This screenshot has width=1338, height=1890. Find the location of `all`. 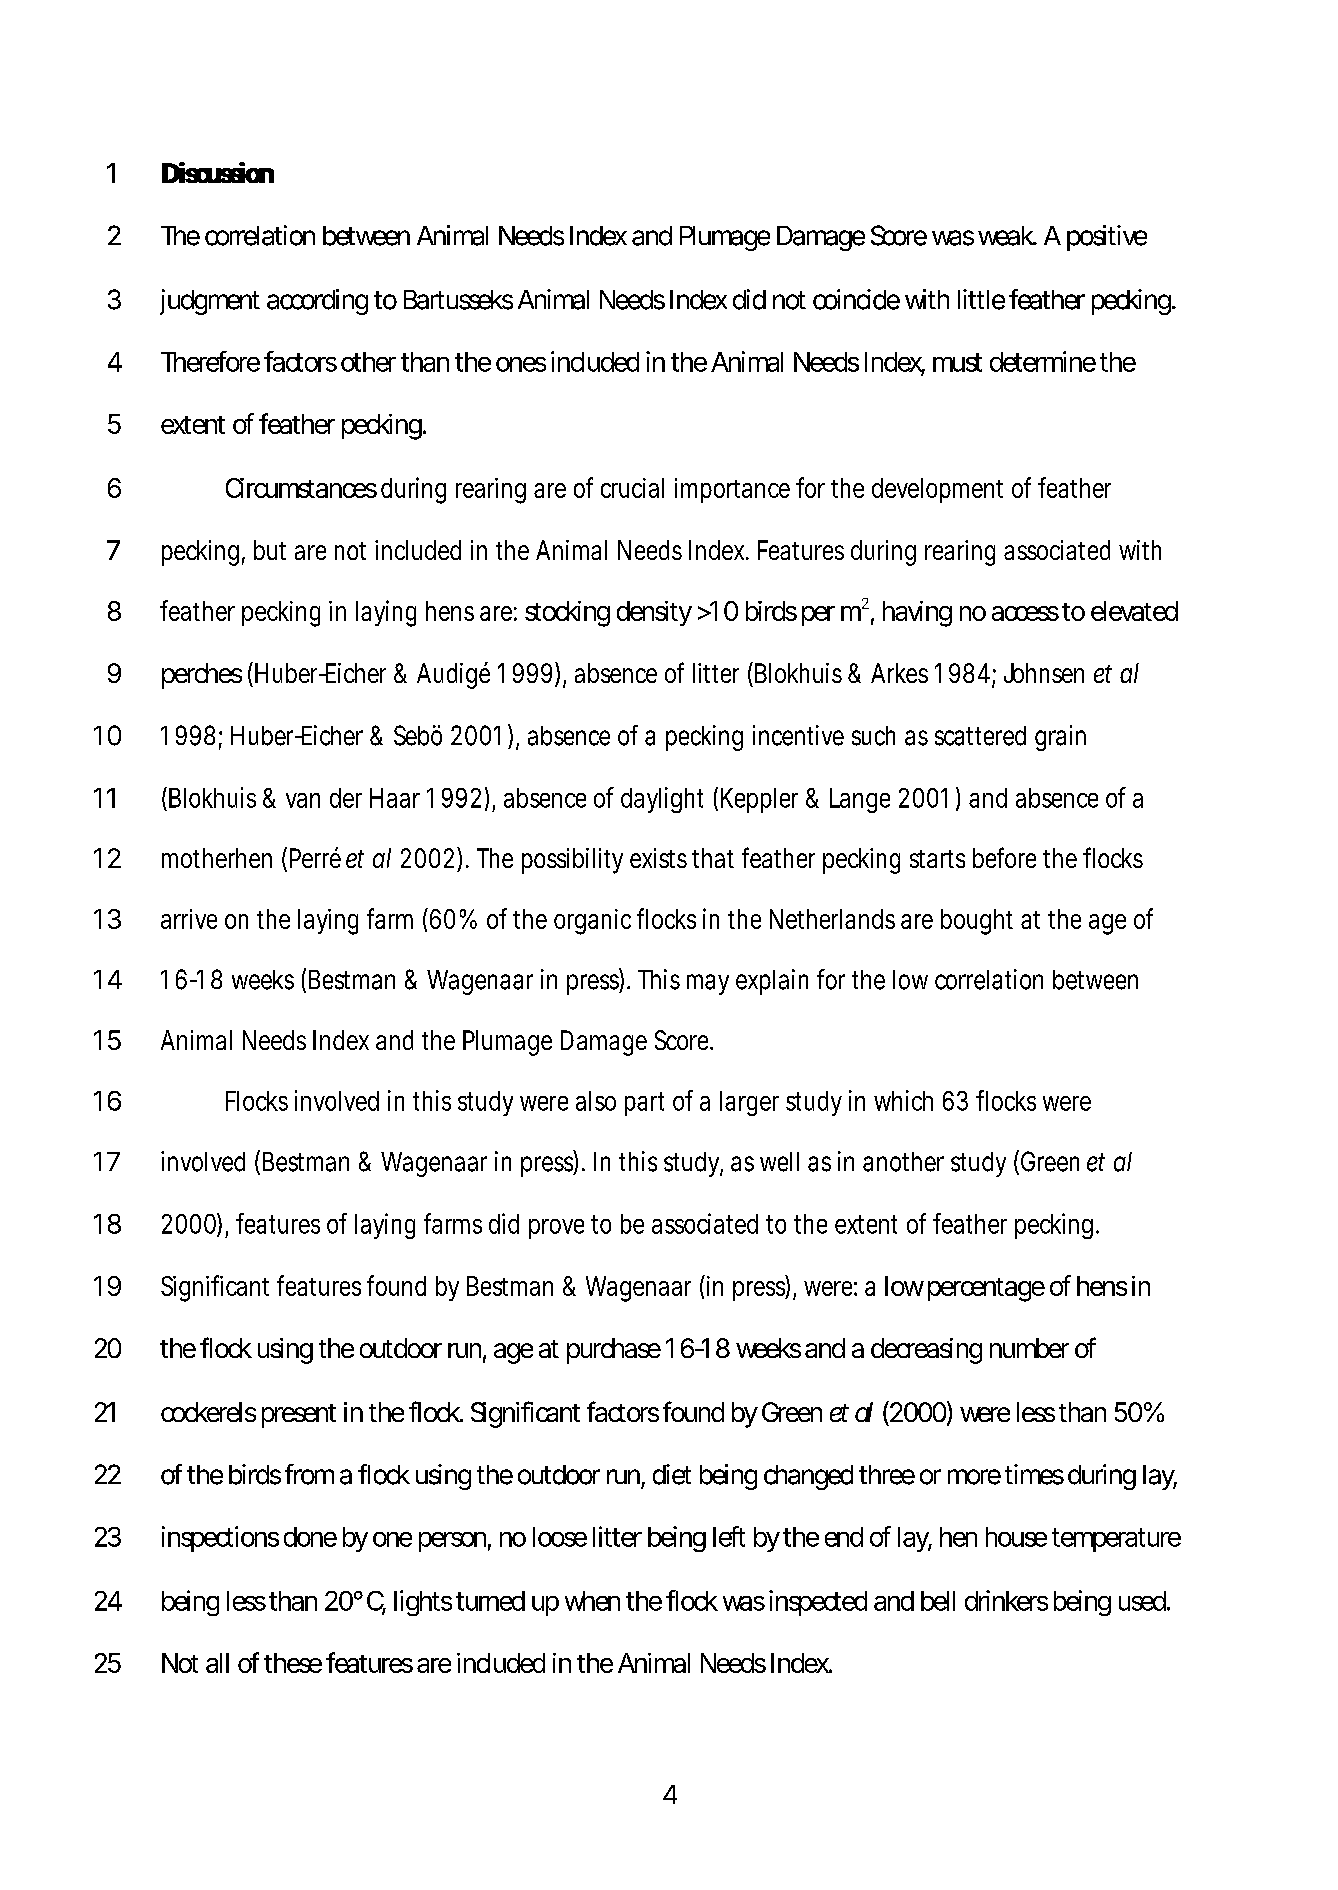

all is located at coordinates (217, 1663).
